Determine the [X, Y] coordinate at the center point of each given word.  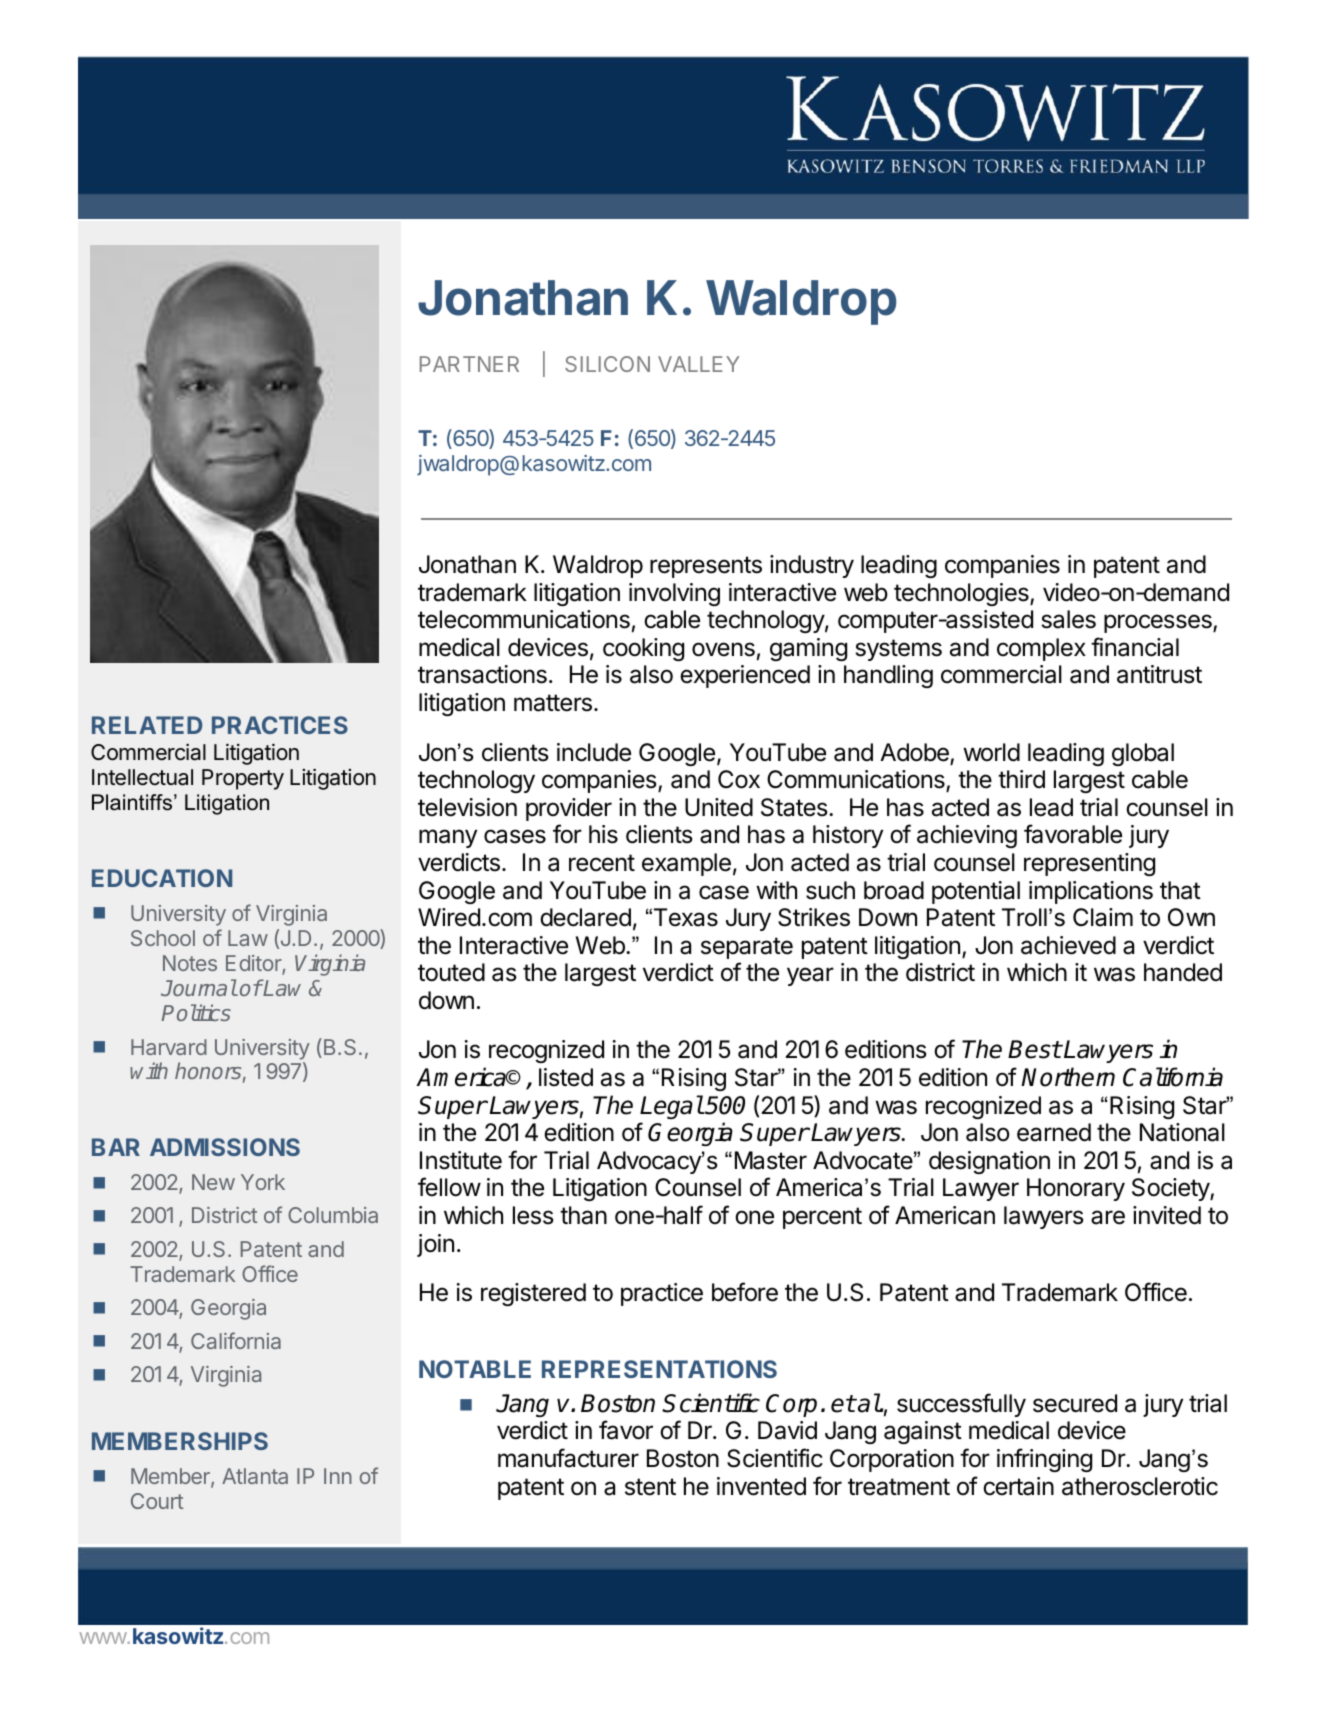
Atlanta [255, 1476]
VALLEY [698, 364]
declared [585, 917]
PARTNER [469, 364]
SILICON [607, 364]
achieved [1068, 945]
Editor [254, 964]
